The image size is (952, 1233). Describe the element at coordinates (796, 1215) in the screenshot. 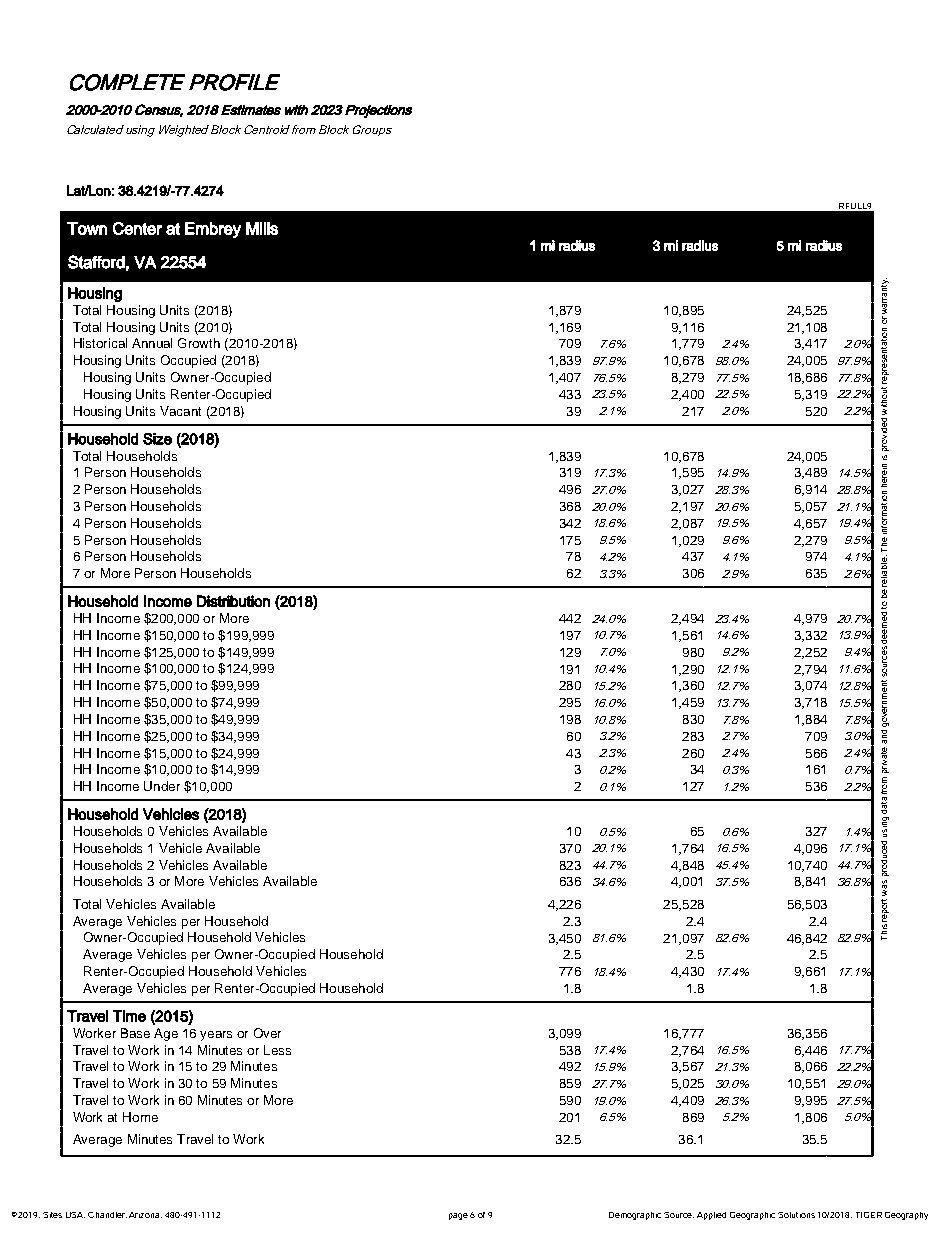

I see `Solutions` at that location.
